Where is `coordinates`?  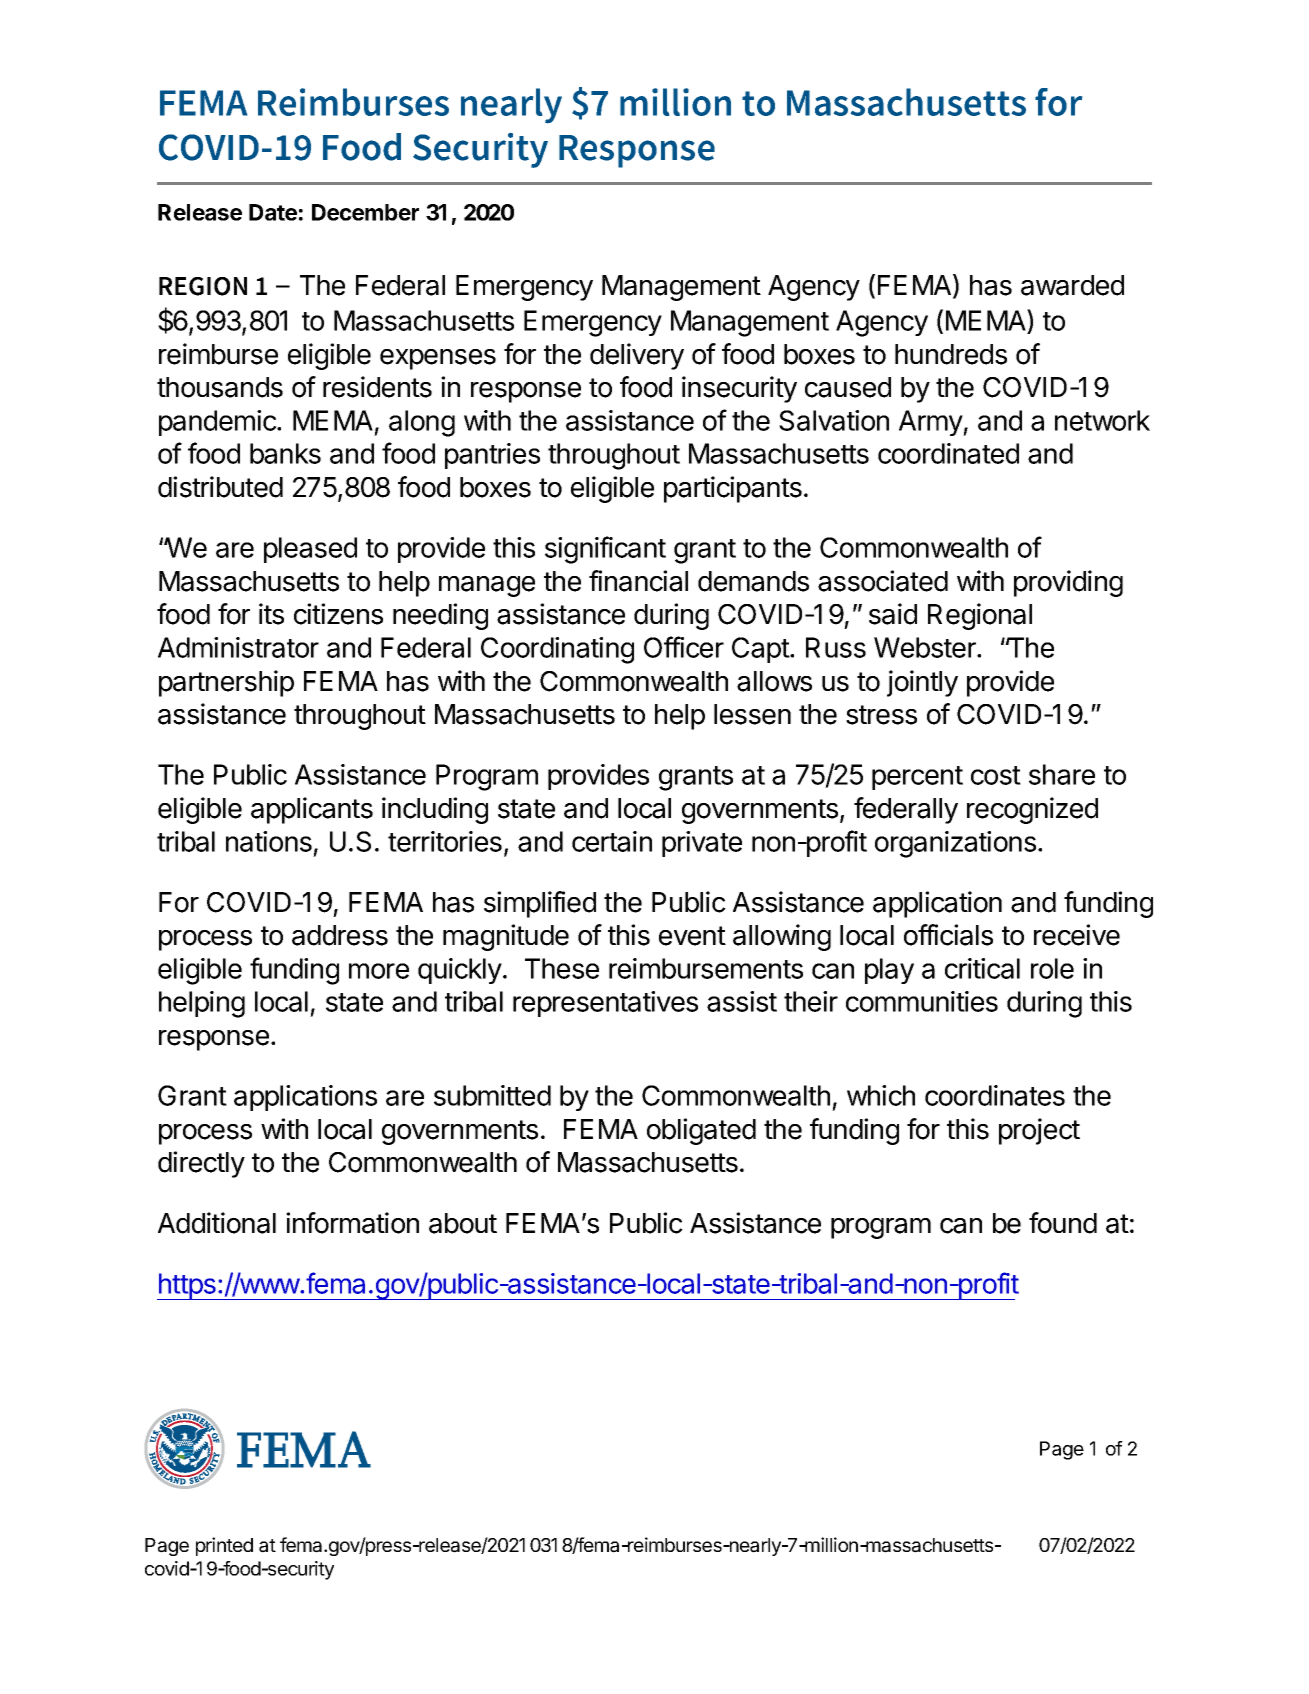 coordinates is located at coordinates (995, 1095).
